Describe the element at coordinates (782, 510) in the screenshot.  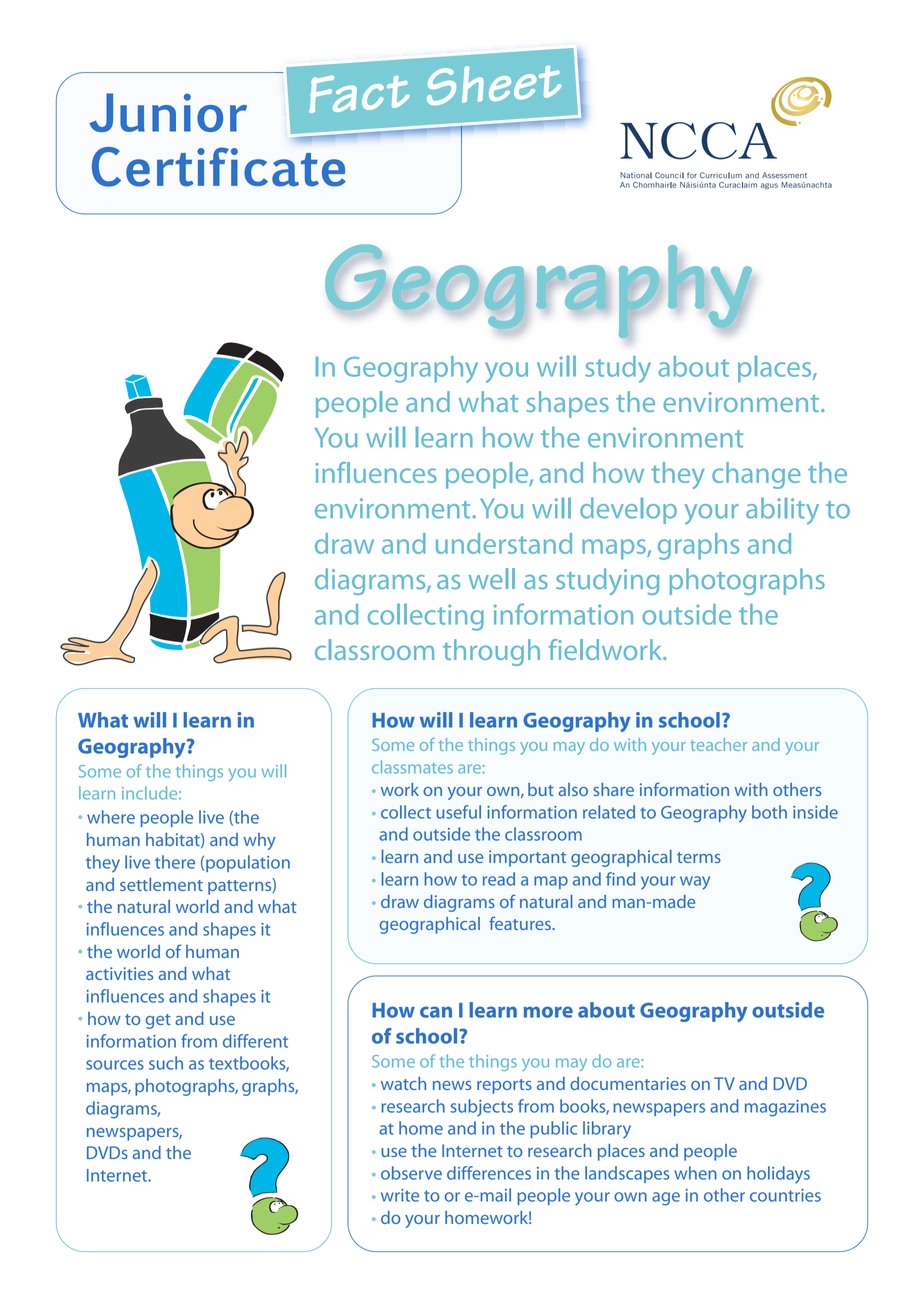
I see `ability` at that location.
